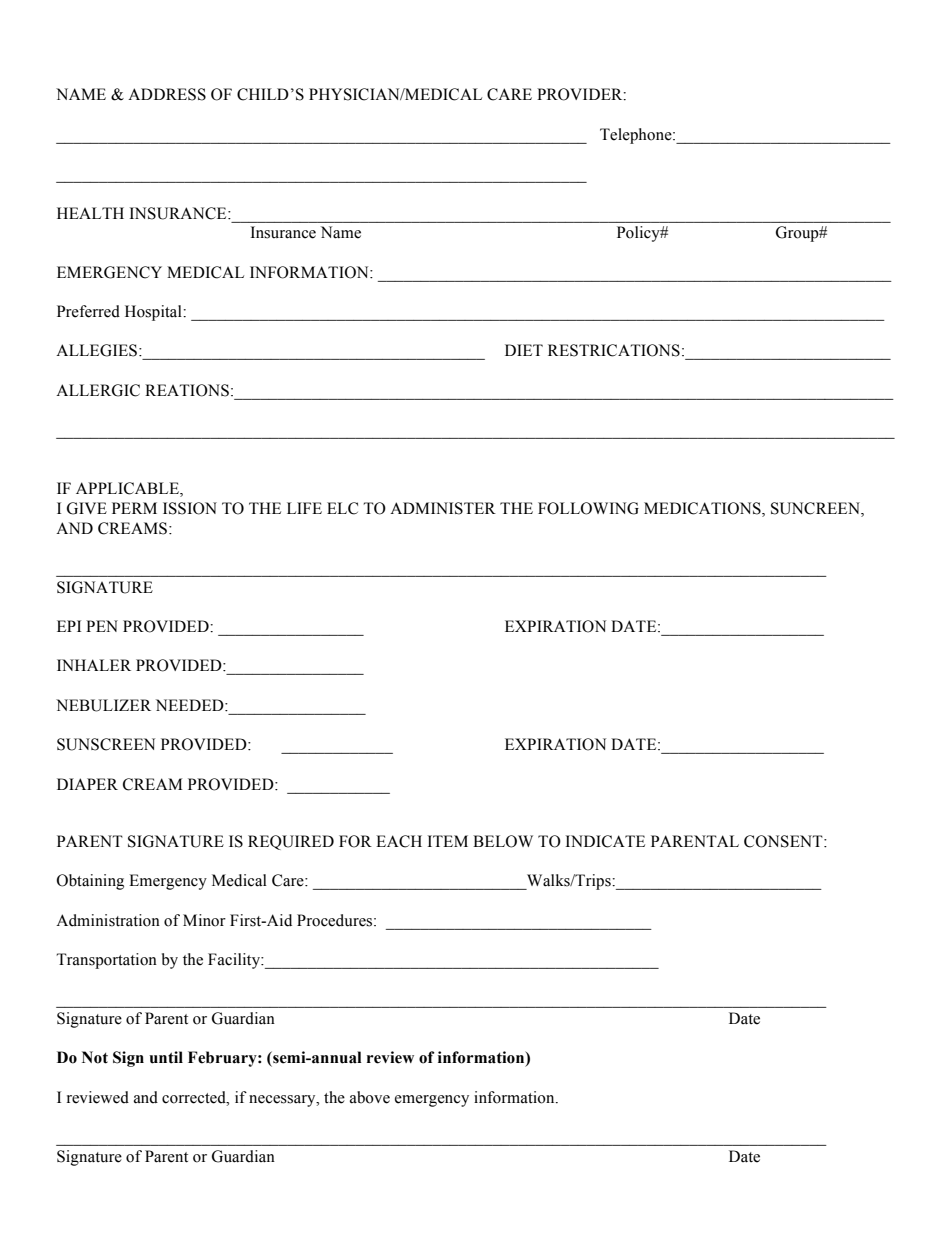 The width and height of the page is (952, 1233). I want to click on MEDICATIONS, so click(703, 508).
